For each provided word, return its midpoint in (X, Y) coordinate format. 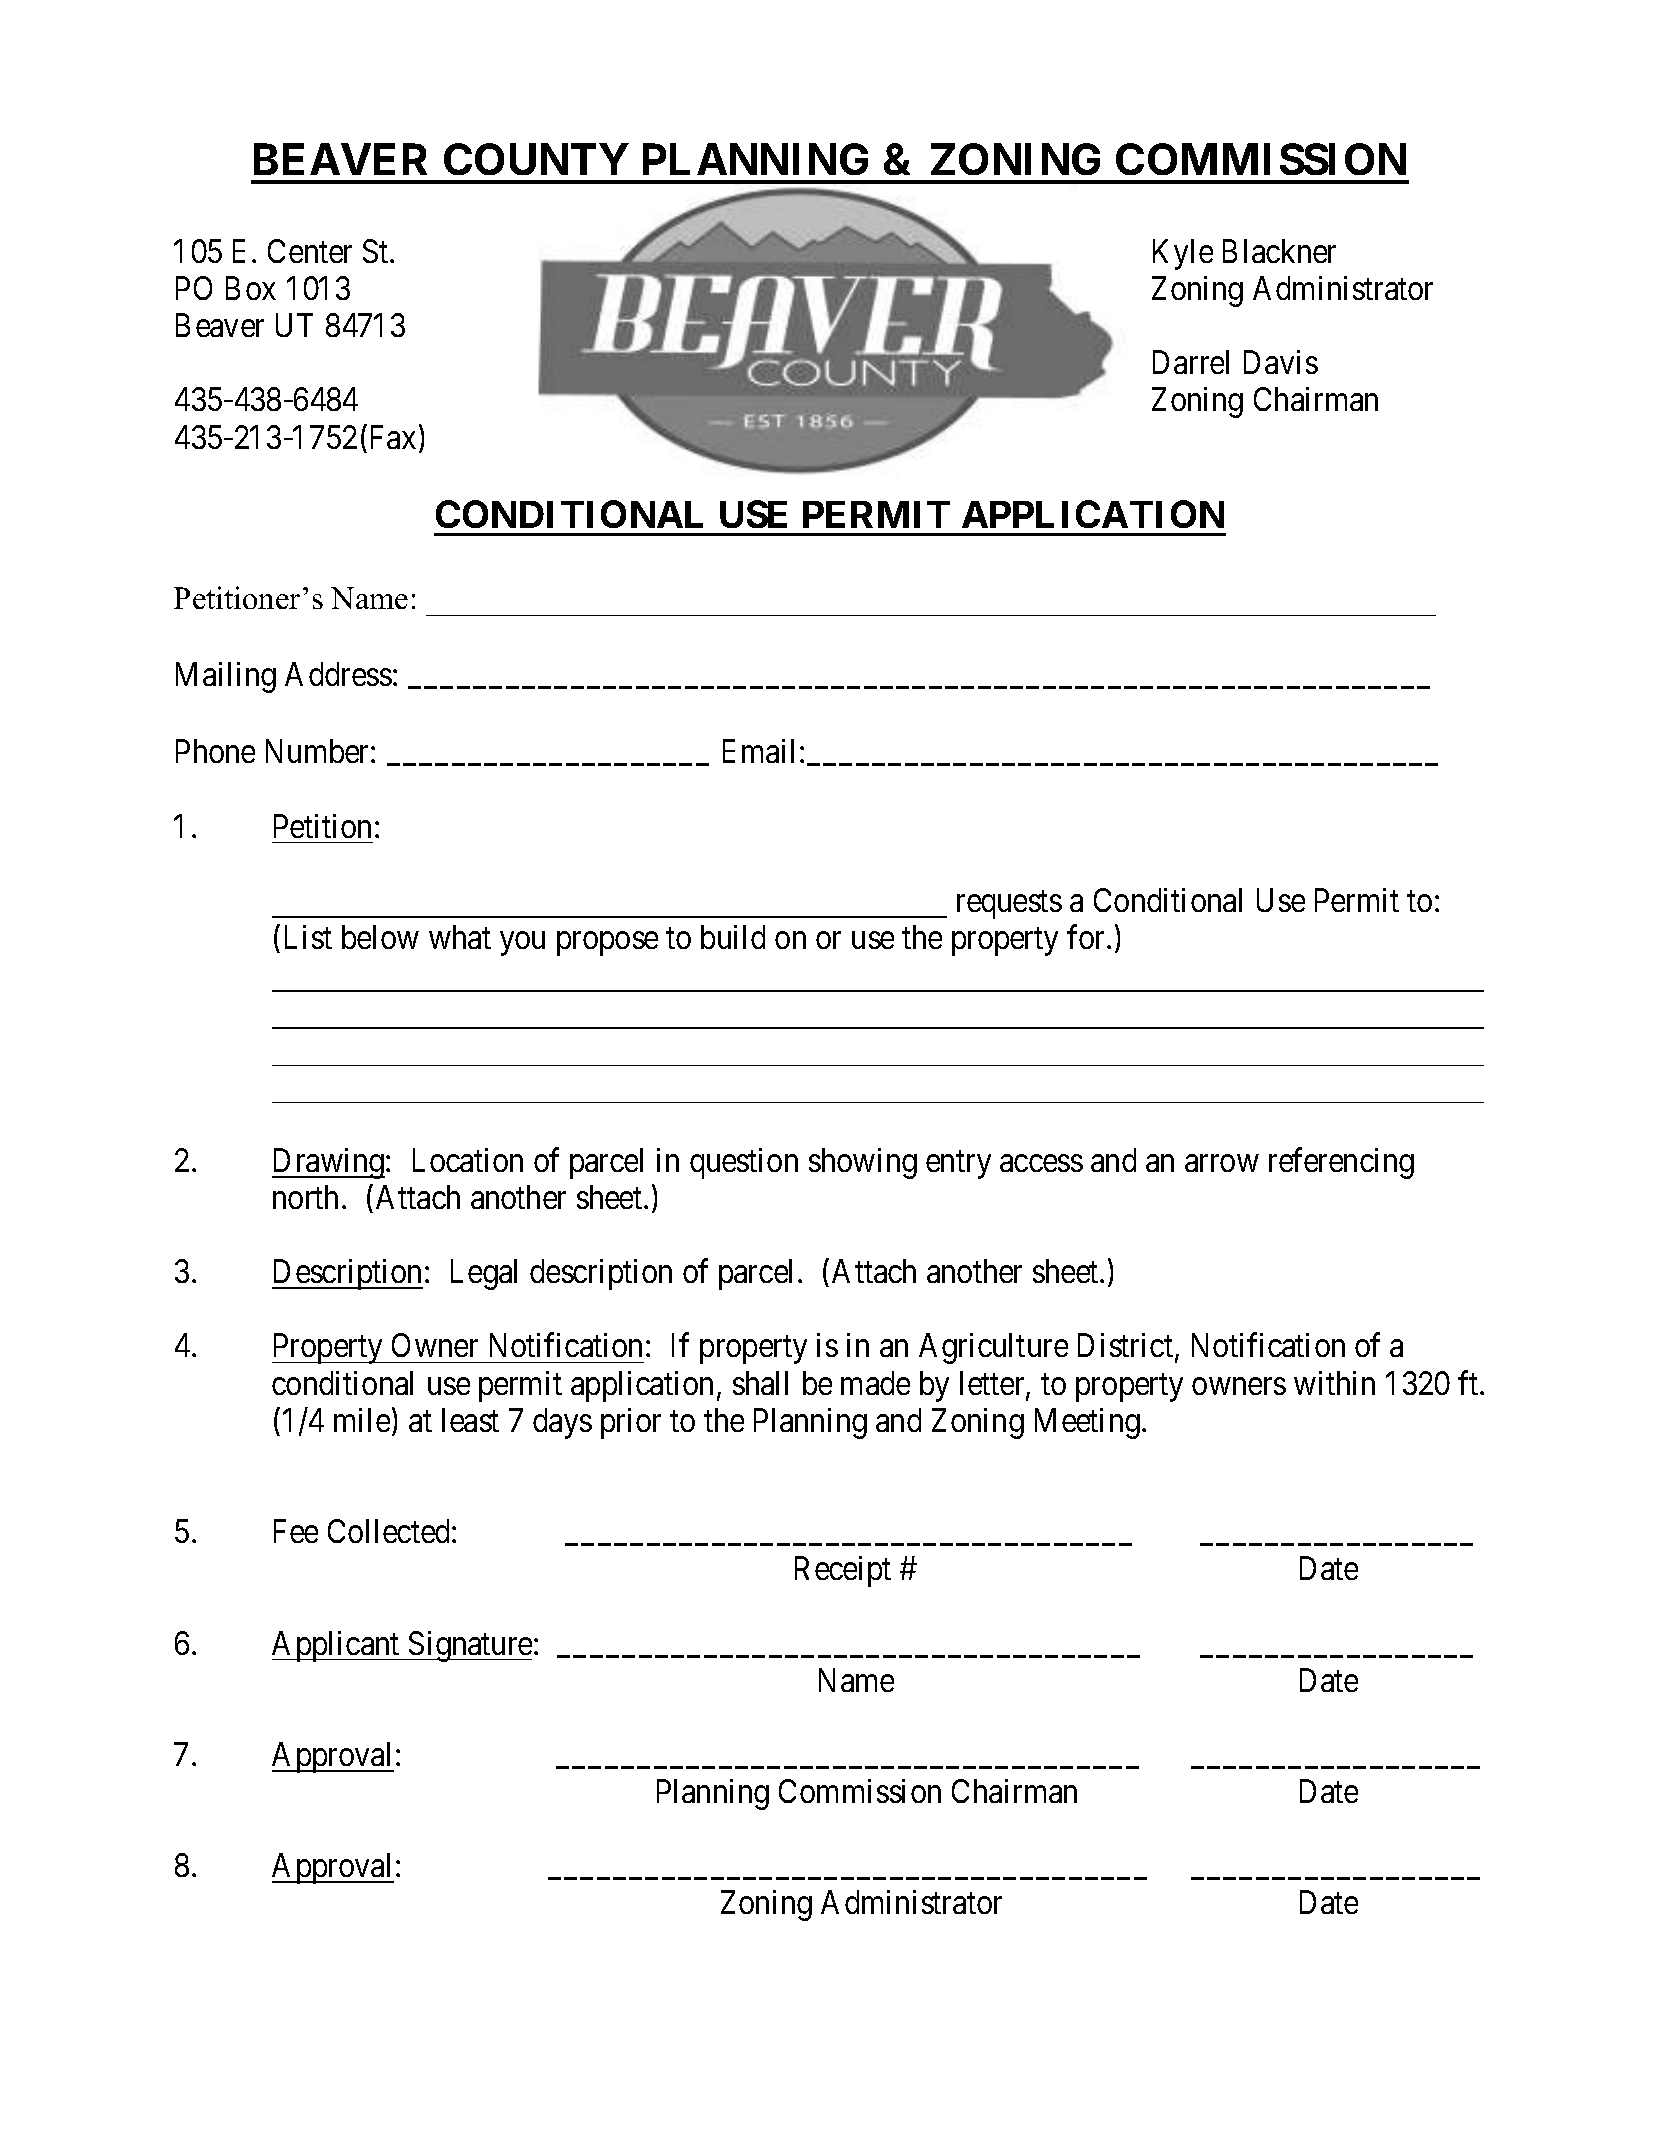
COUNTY (536, 159)
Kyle (1183, 254)
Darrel (1191, 362)
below (380, 937)
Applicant (337, 1646)
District (1127, 1347)
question (744, 1163)
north (305, 1197)
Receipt (843, 1571)
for (1087, 937)
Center (310, 251)
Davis (1281, 362)
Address (338, 674)
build (733, 937)
